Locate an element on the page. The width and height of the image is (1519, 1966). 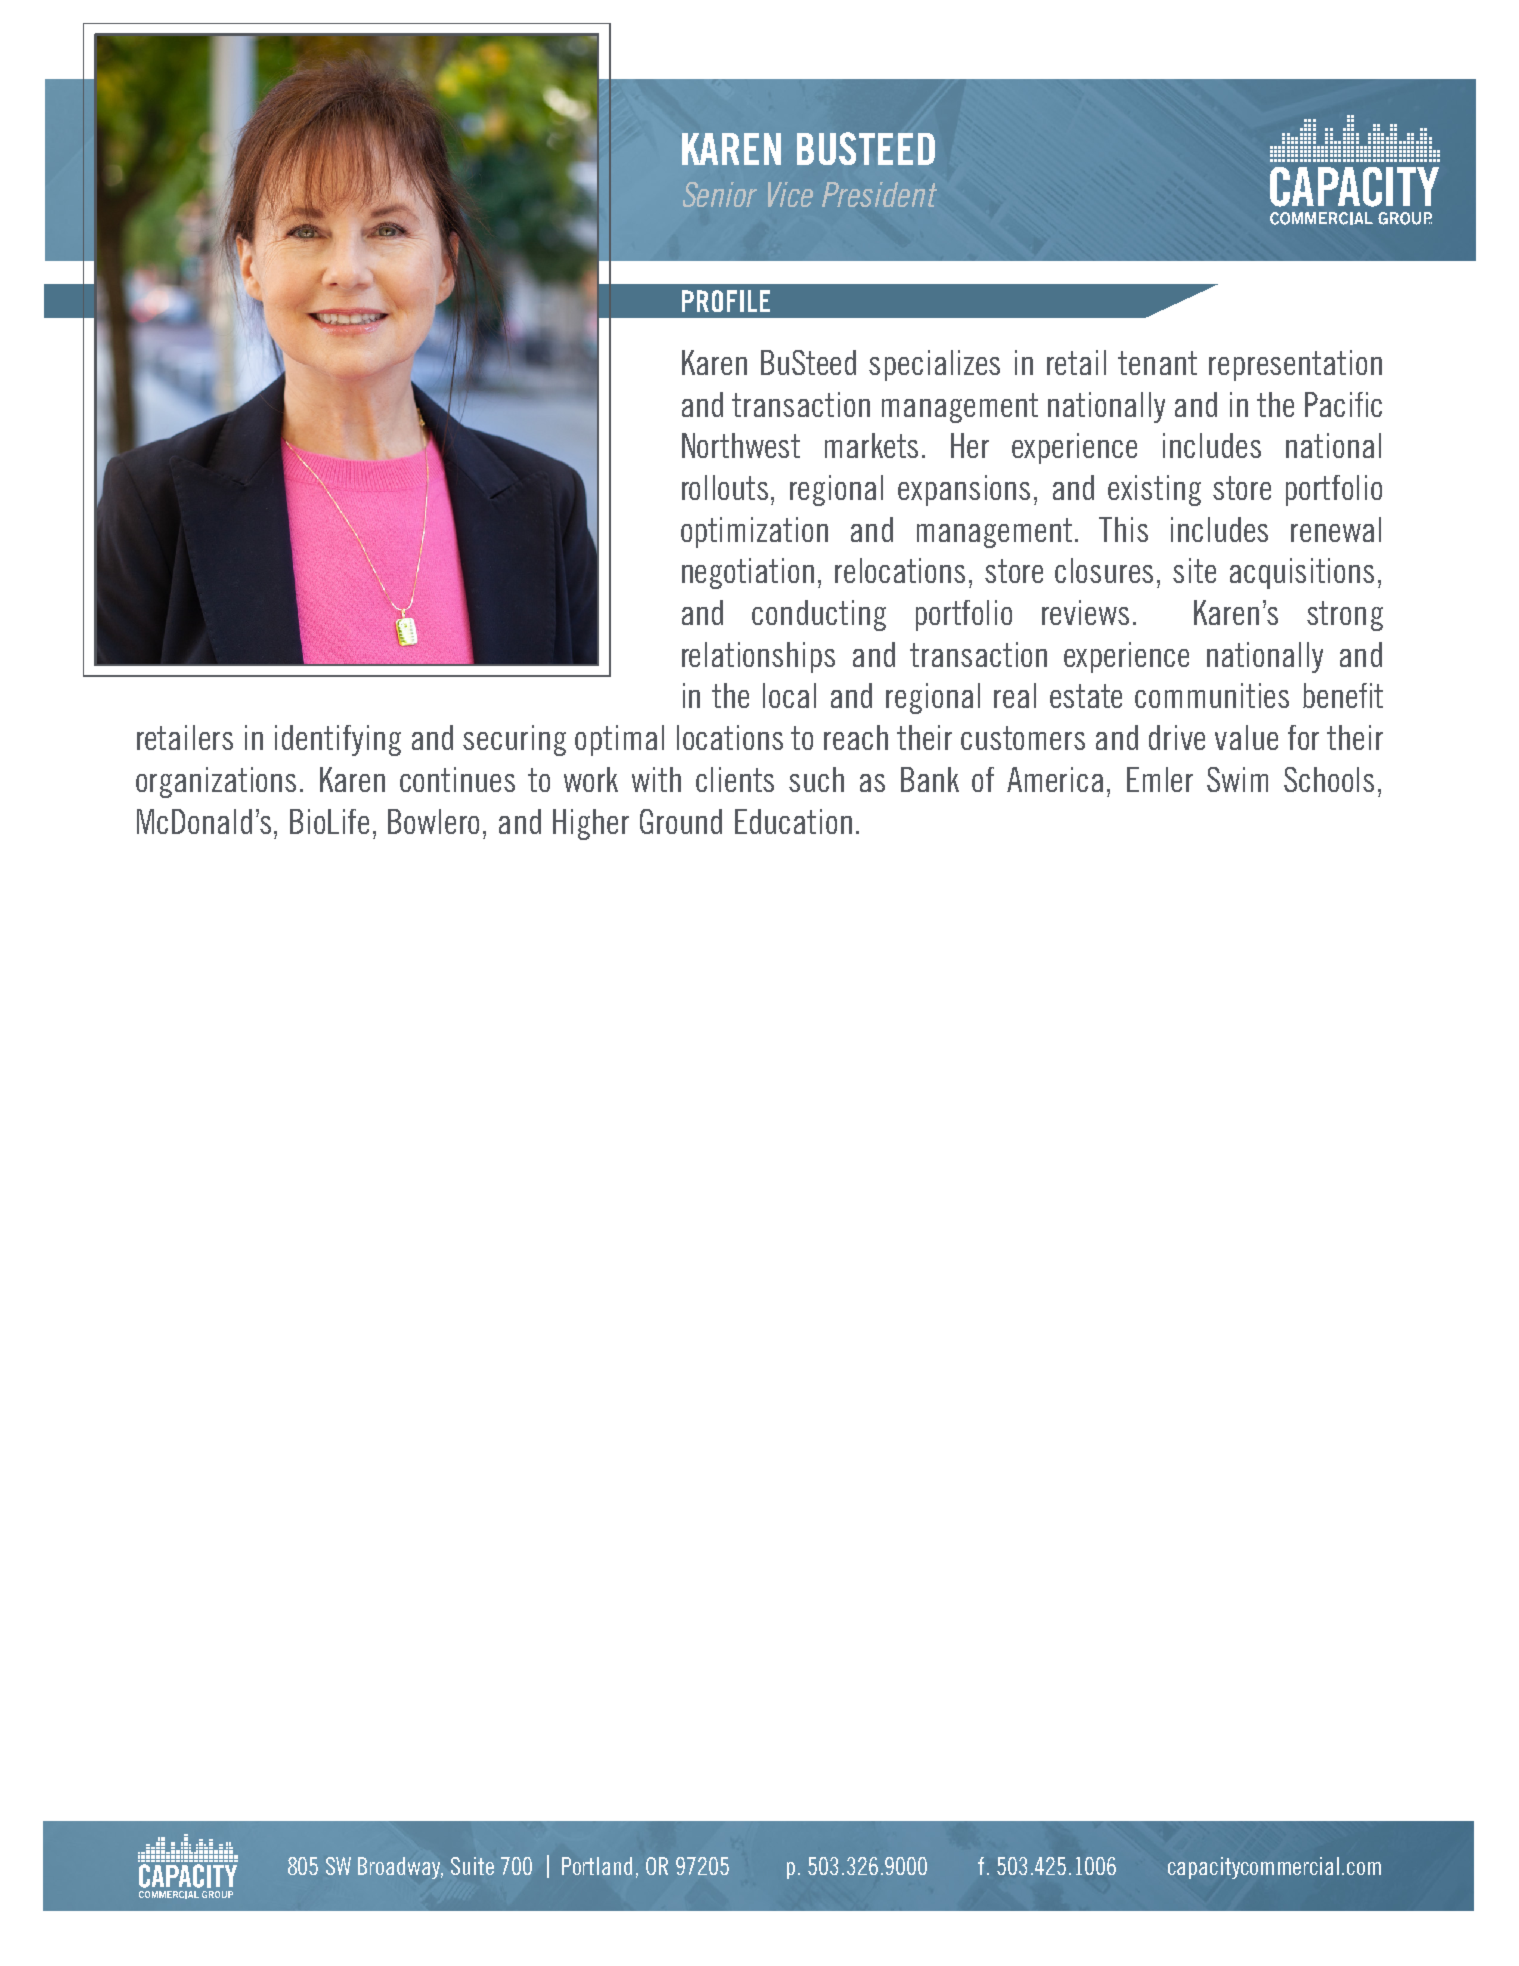
identifying is located at coordinates (338, 740).
